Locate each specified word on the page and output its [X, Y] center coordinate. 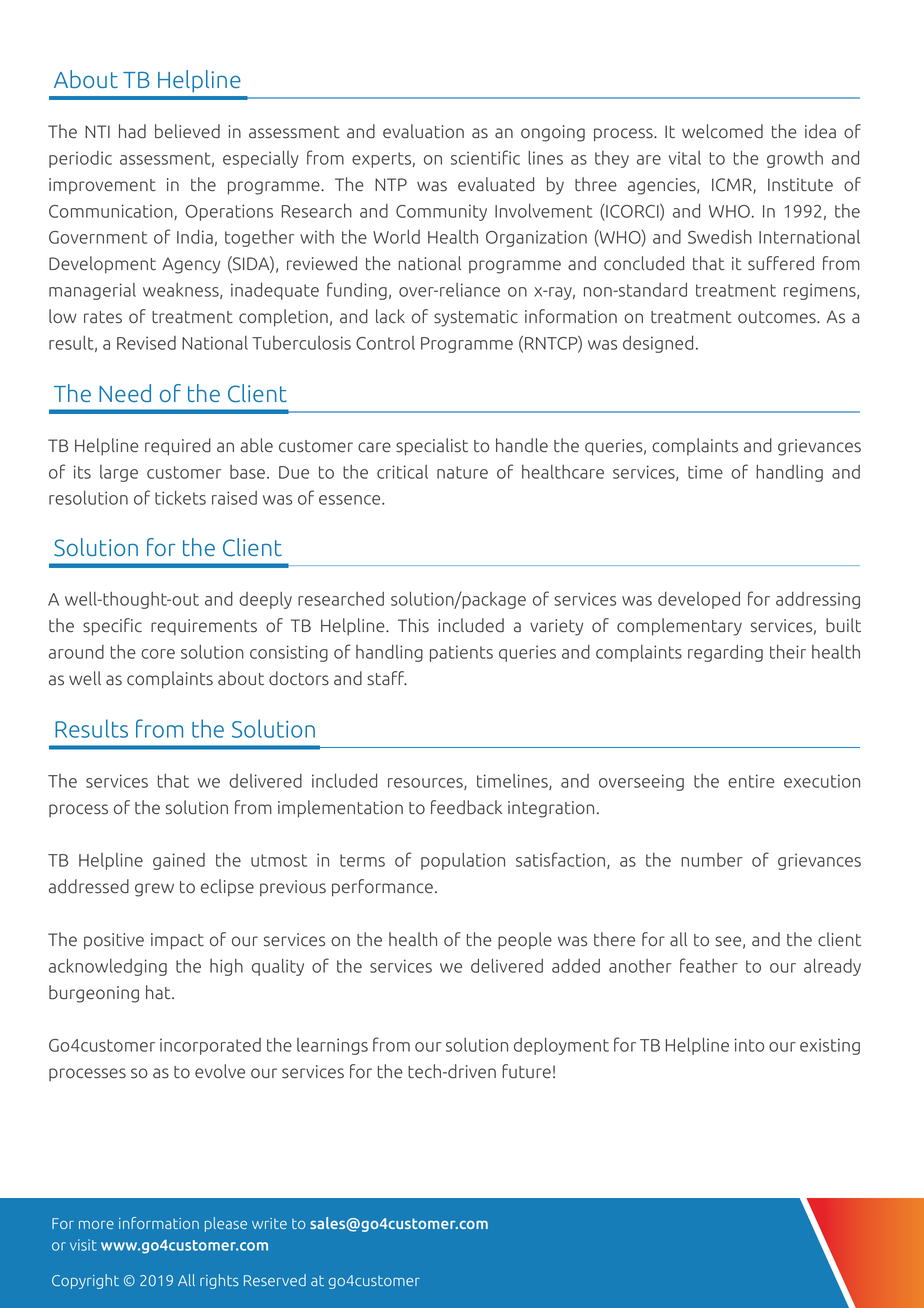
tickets [180, 498]
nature [462, 472]
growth [795, 159]
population [463, 861]
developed [699, 600]
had [132, 131]
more [96, 1225]
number [712, 860]
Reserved [275, 1280]
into [749, 1045]
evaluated [496, 184]
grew [154, 890]
